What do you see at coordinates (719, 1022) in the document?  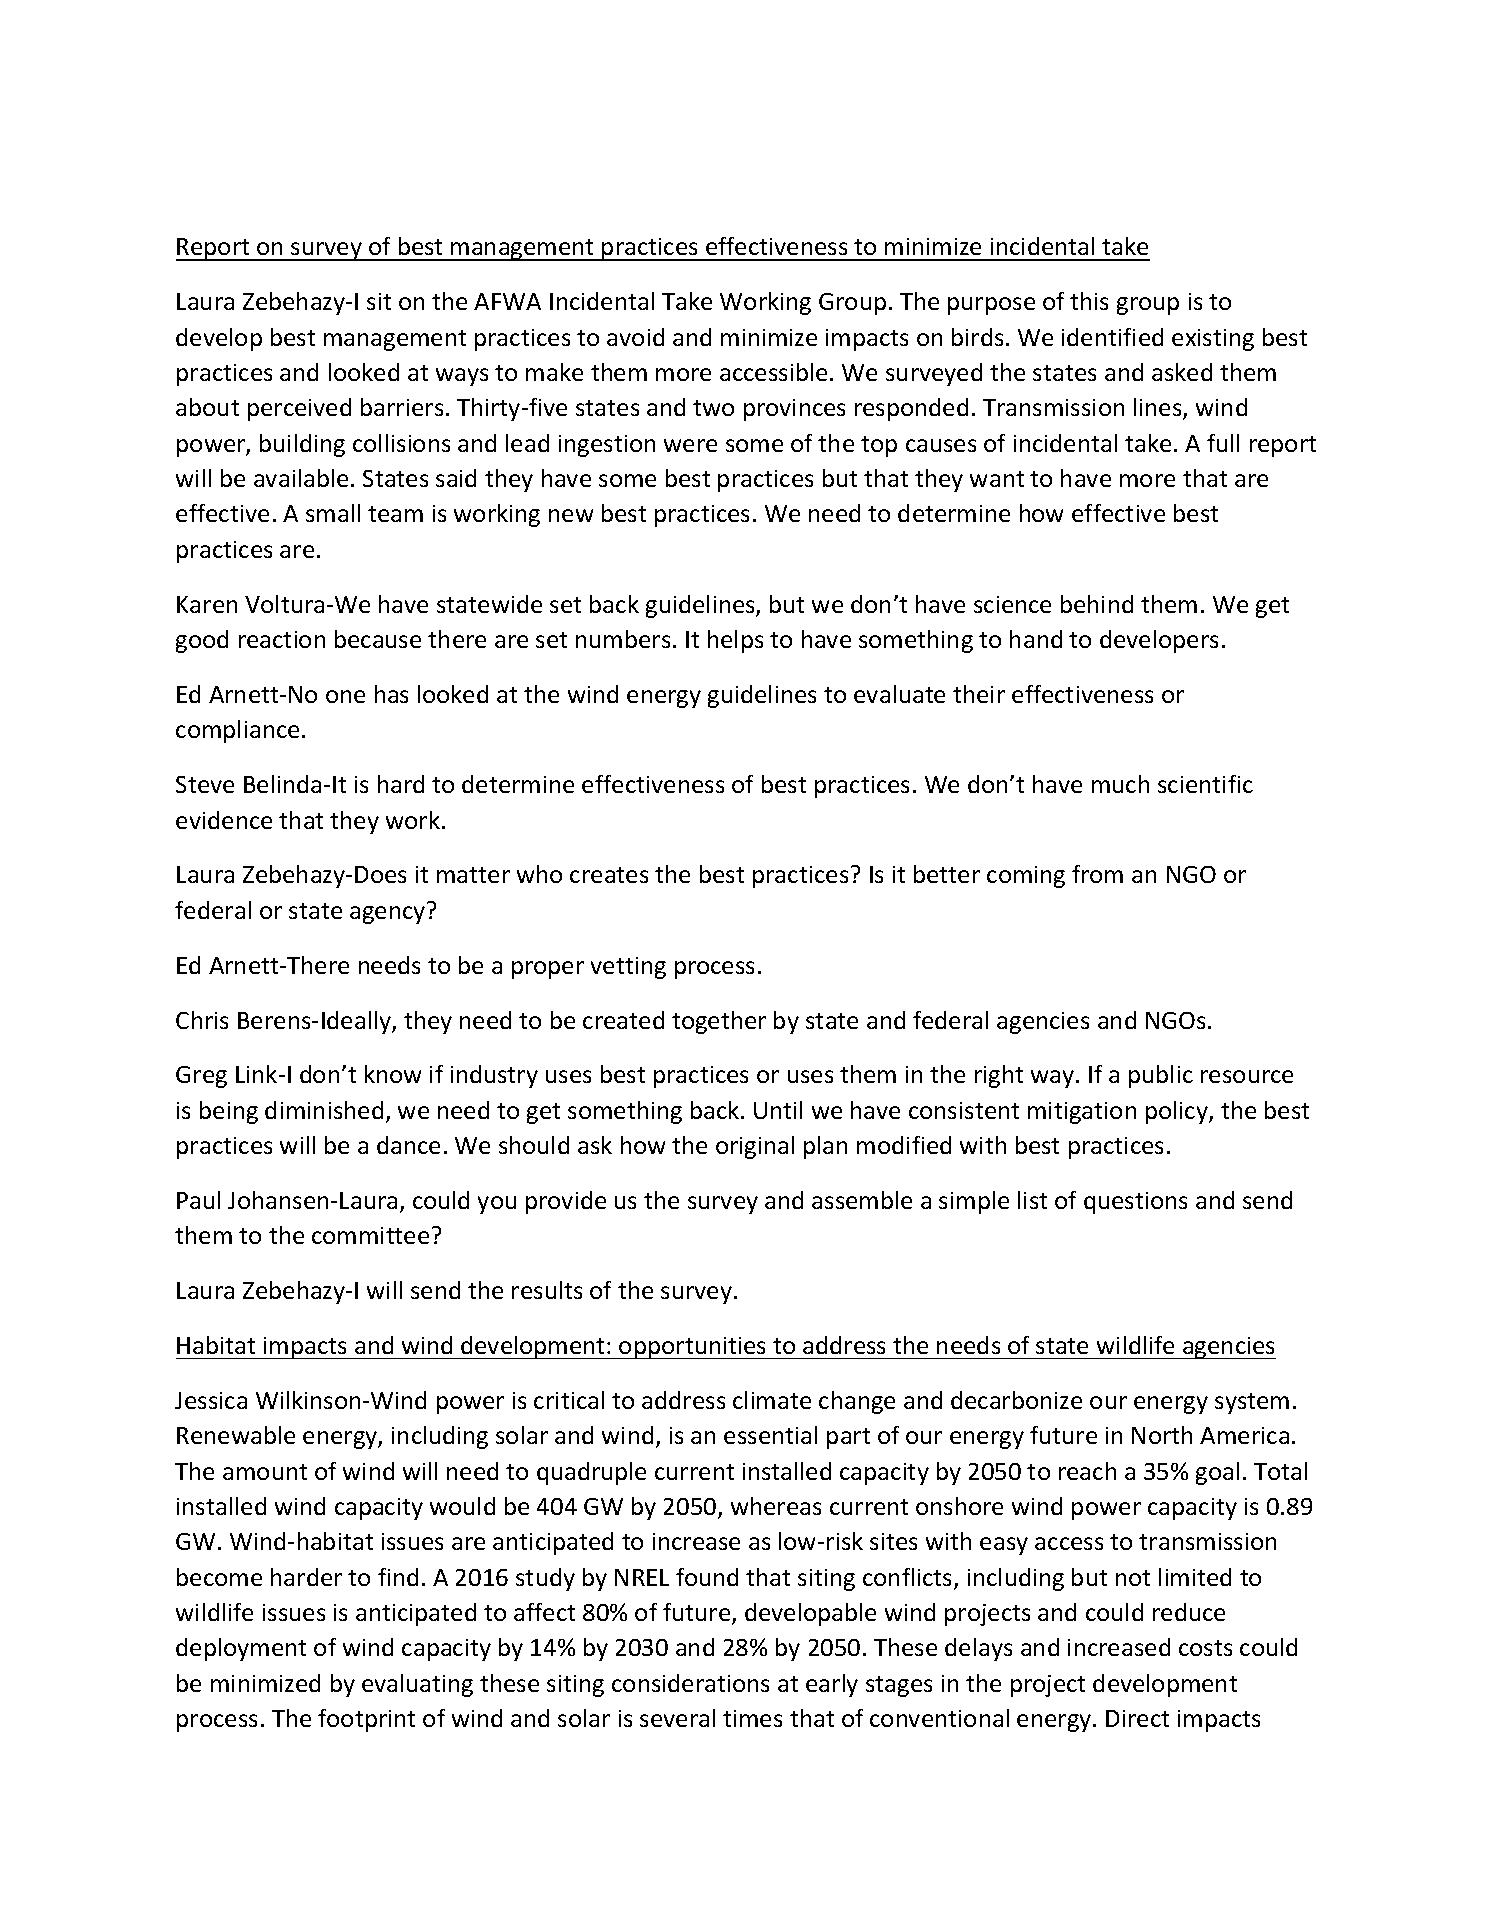 I see `together` at bounding box center [719, 1022].
